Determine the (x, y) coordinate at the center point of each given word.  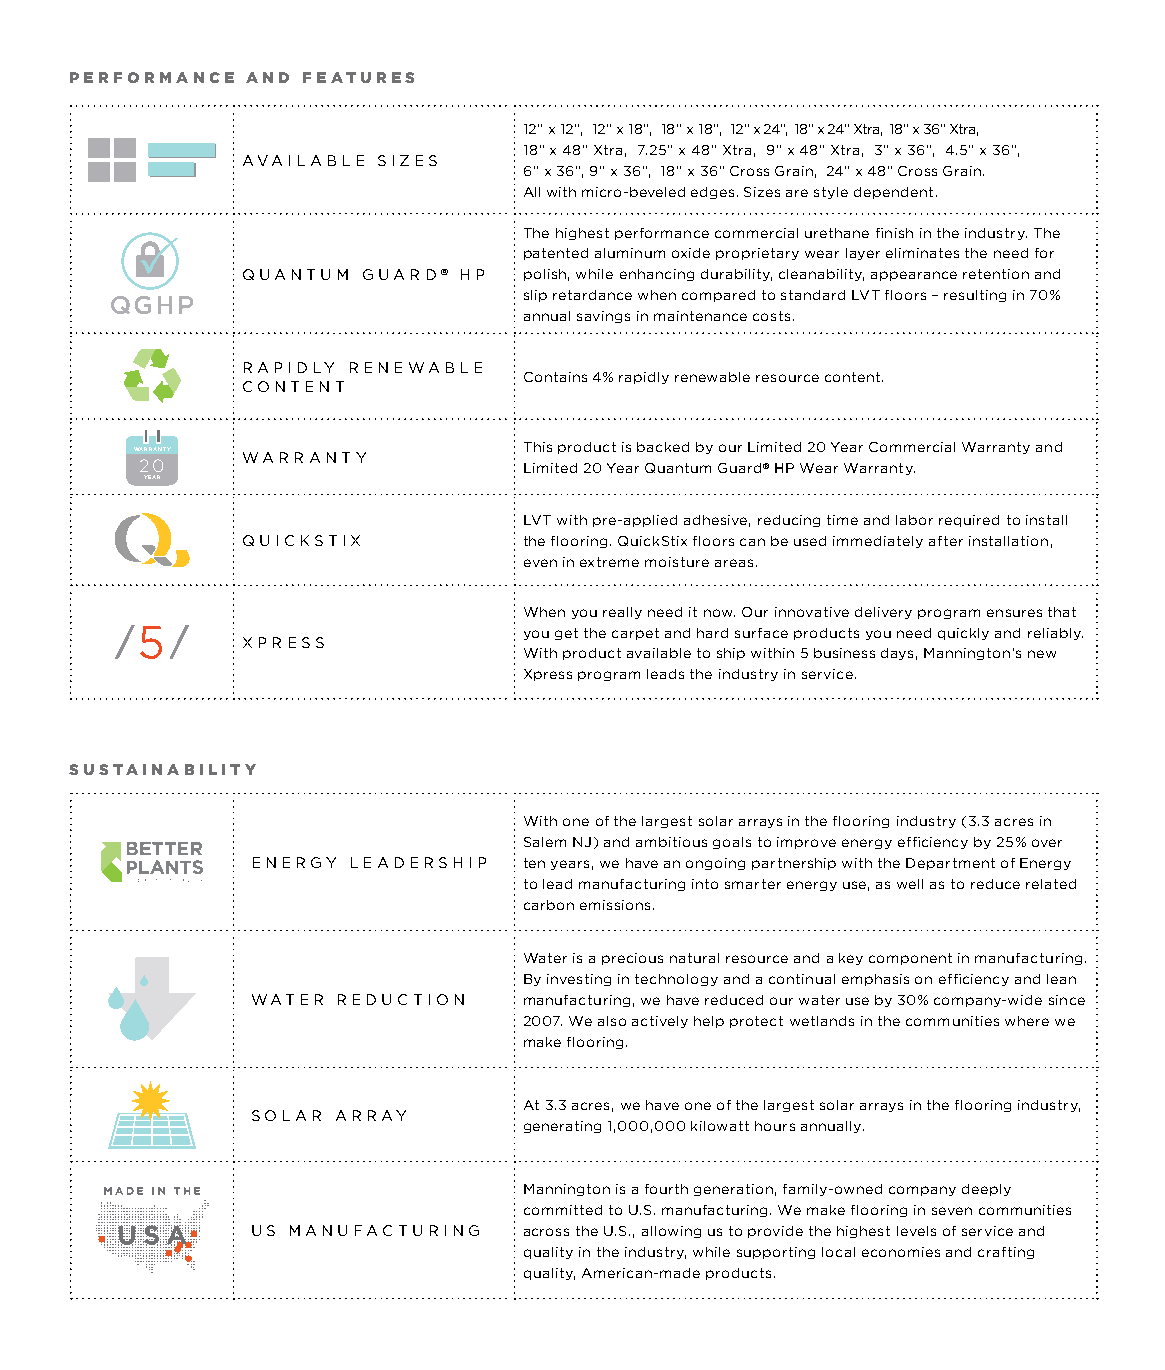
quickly (963, 634)
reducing (789, 521)
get (566, 634)
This (538, 447)
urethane (837, 233)
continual (802, 979)
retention (996, 274)
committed (563, 1210)
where (1027, 1021)
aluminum (630, 253)
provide (775, 1232)
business (844, 653)
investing (579, 980)
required (969, 521)
